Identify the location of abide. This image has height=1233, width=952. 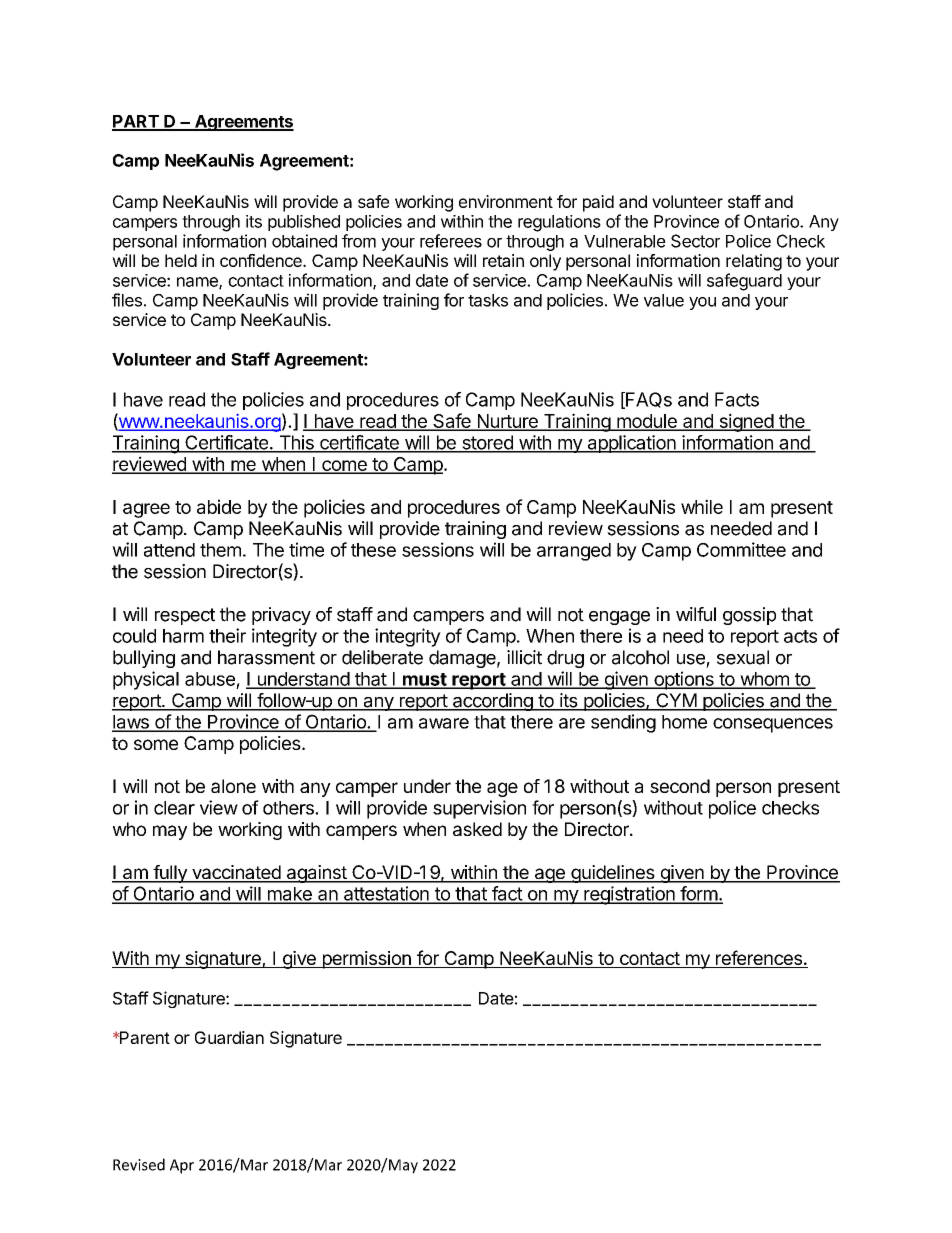
(219, 506).
